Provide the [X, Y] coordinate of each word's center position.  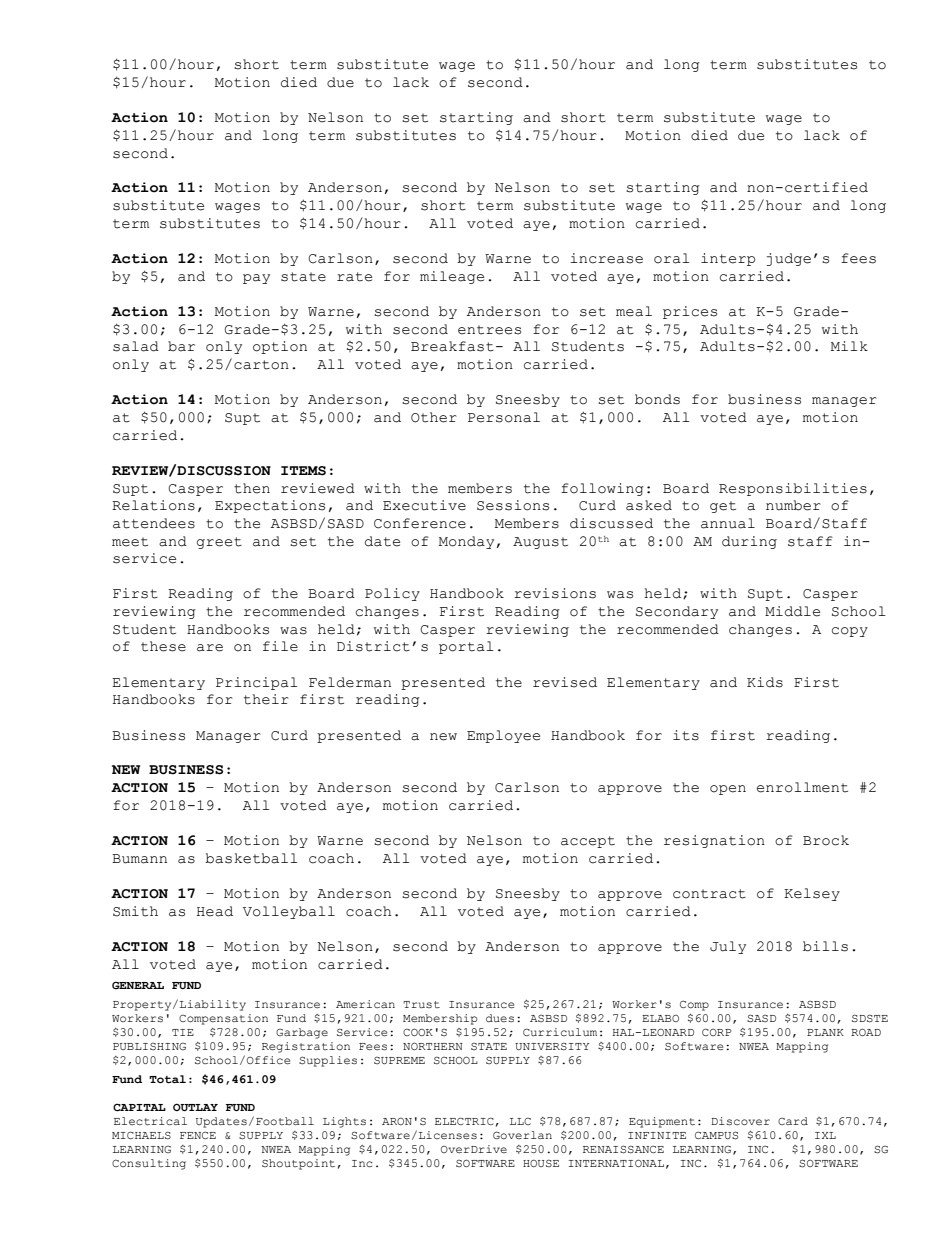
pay [256, 279]
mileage [452, 277]
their [266, 699]
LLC [520, 1121]
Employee [503, 736]
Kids [765, 682]
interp [728, 259]
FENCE [198, 1135]
